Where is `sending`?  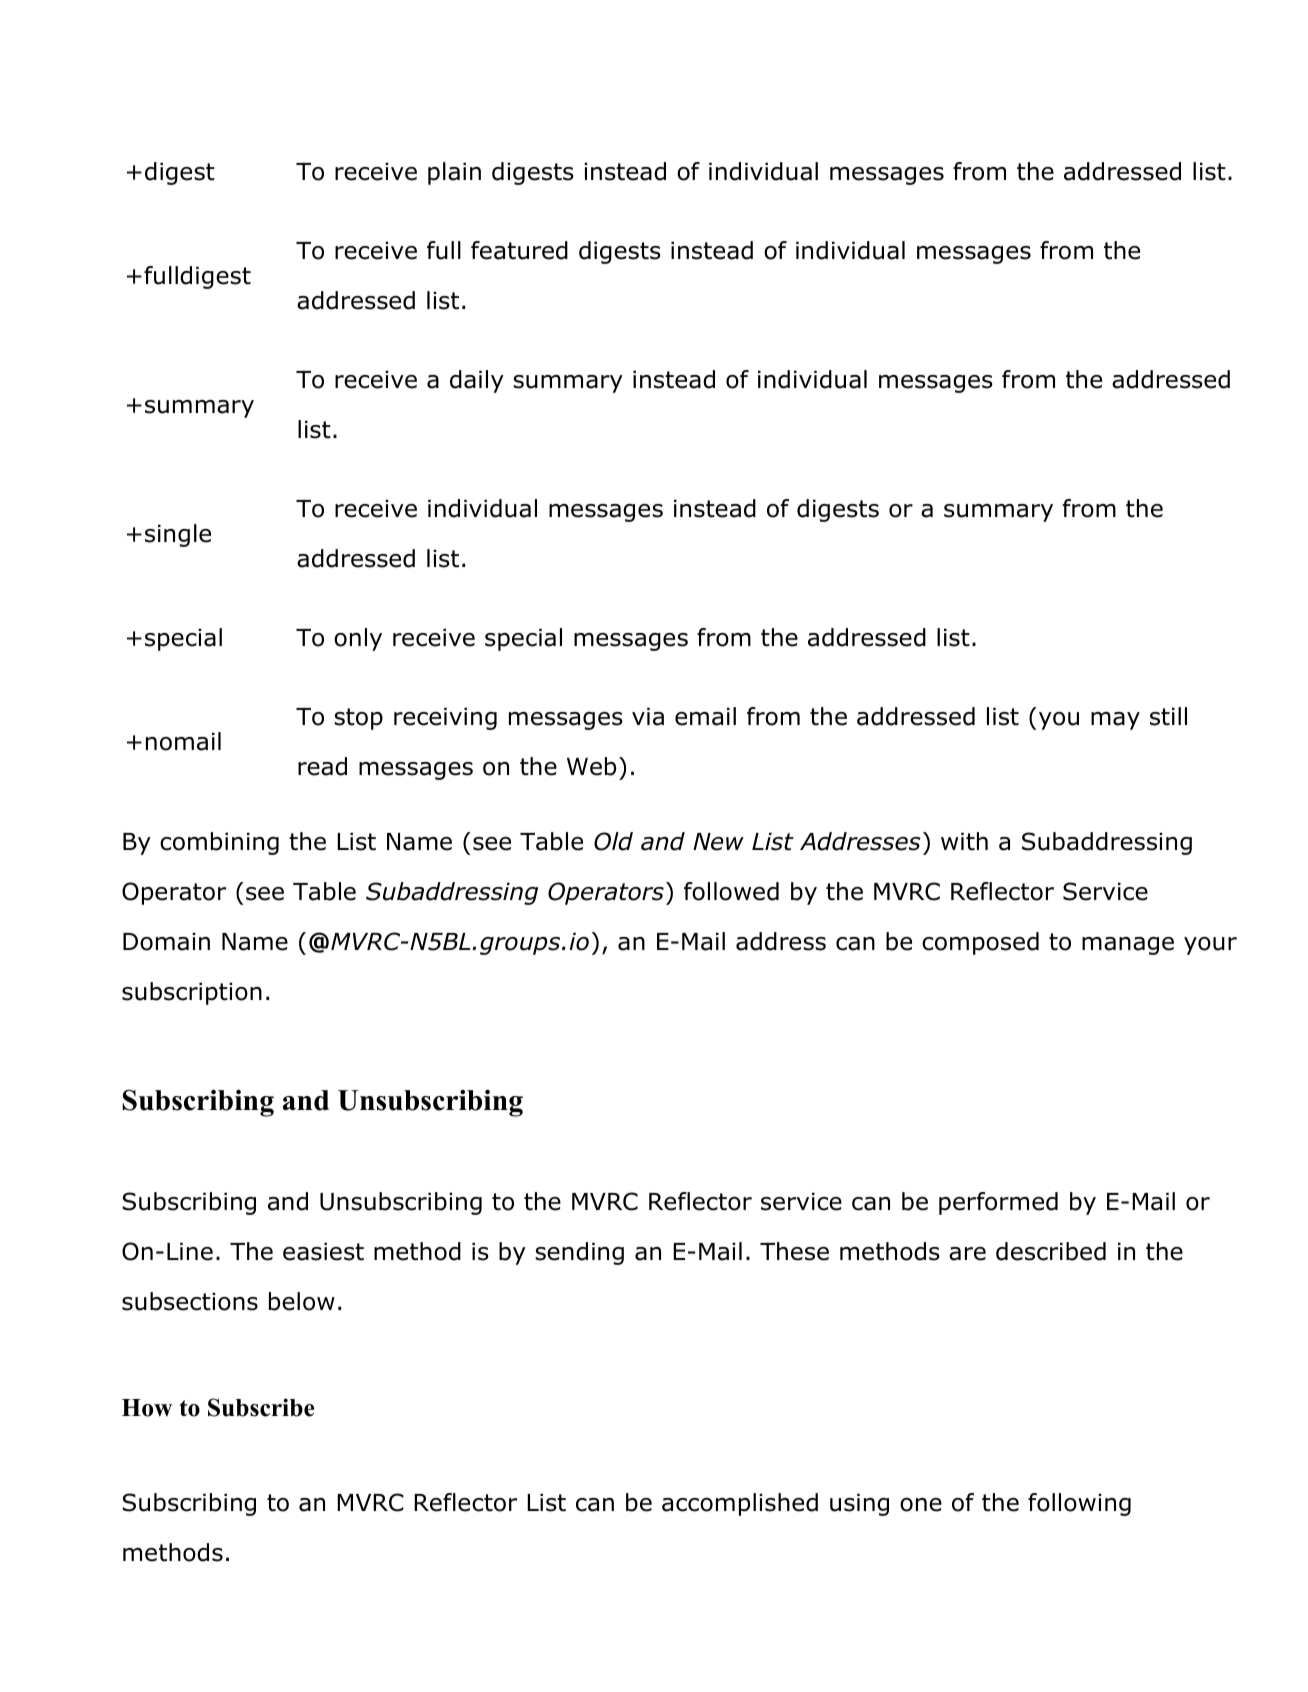
sending is located at coordinates (579, 1253).
